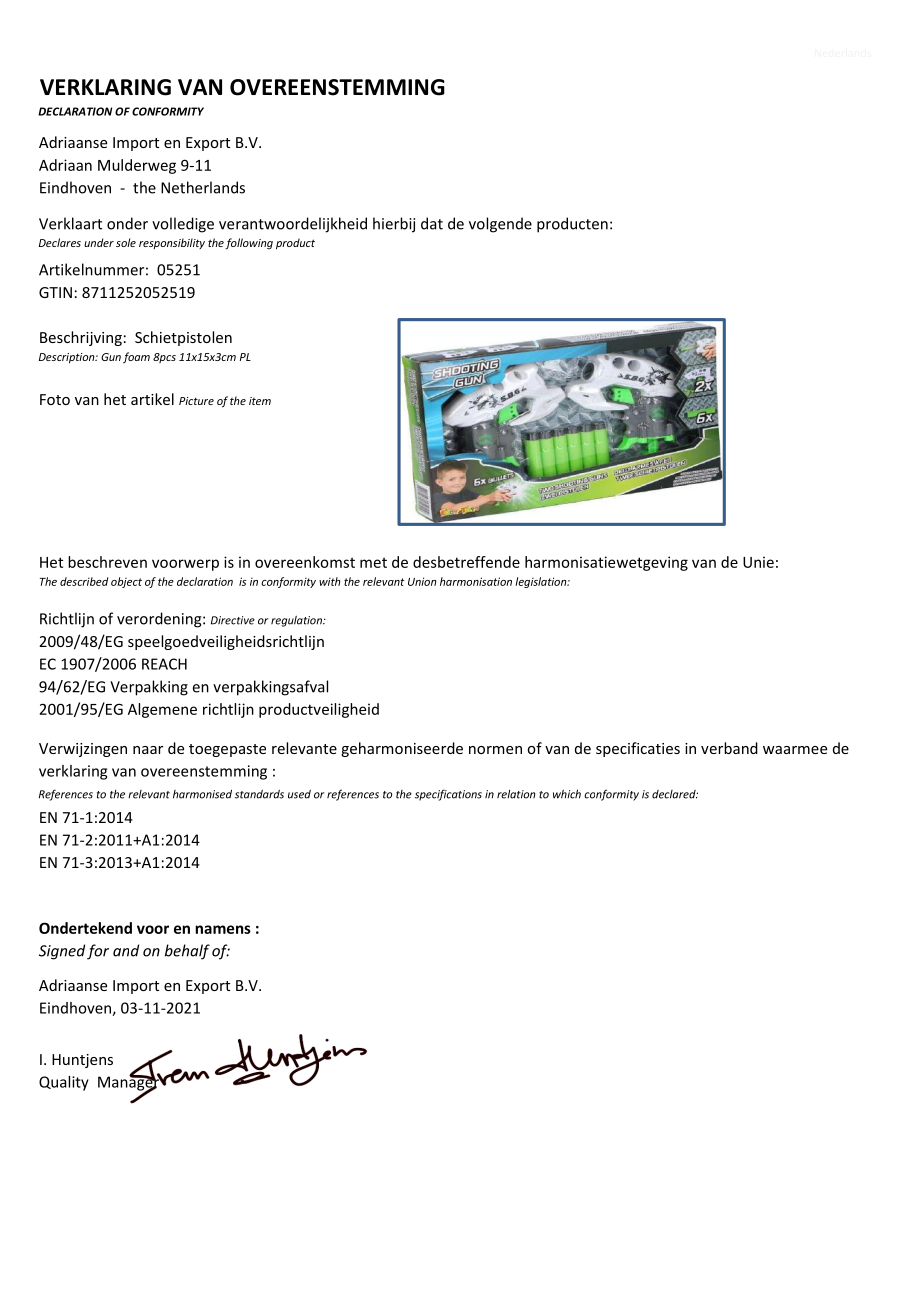 Image resolution: width=924 pixels, height=1308 pixels. What do you see at coordinates (422, 581) in the document?
I see `Union` at bounding box center [422, 581].
